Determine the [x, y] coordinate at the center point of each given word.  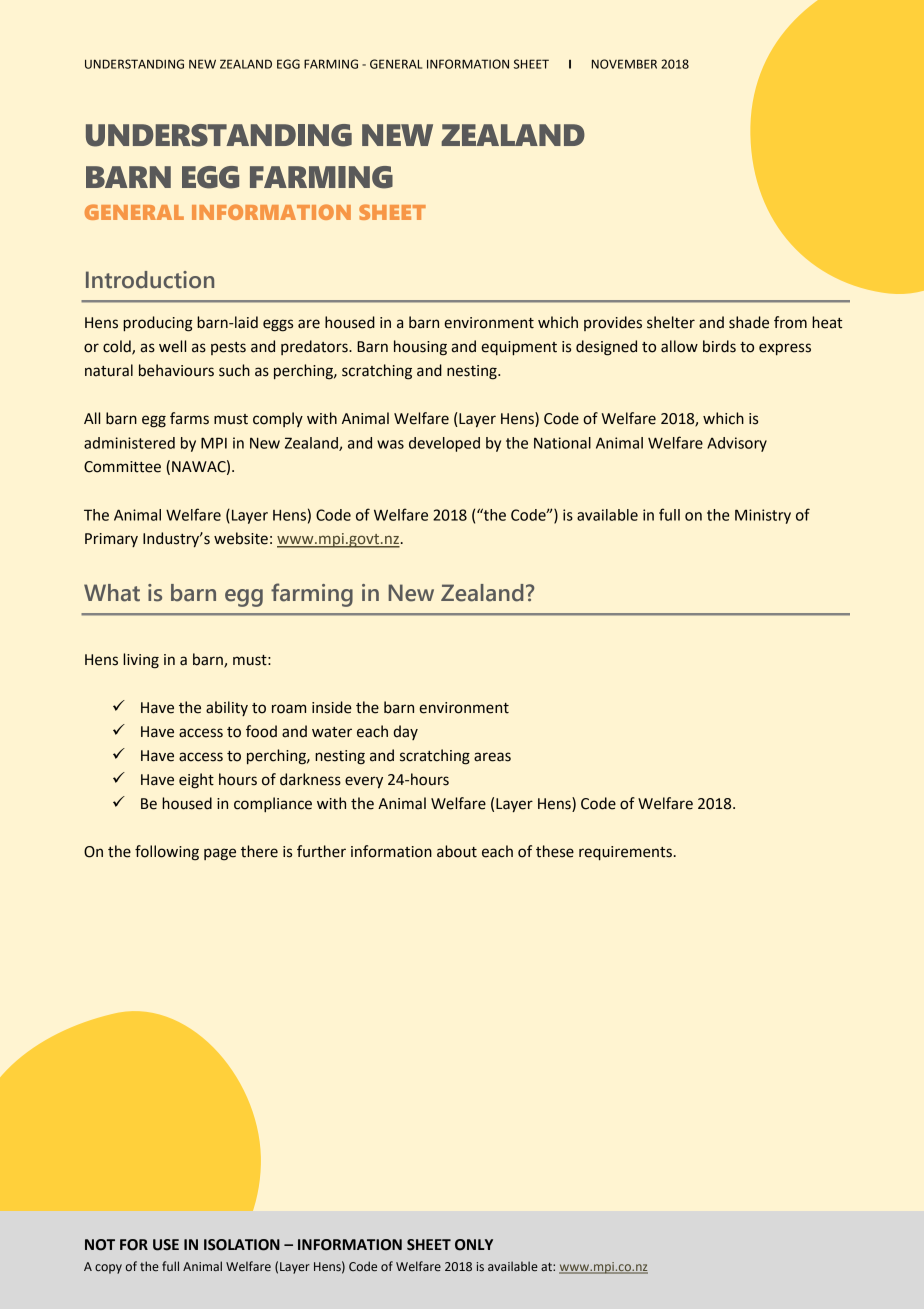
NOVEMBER [624, 64]
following [167, 853]
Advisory [737, 444]
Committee [122, 467]
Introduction [150, 280]
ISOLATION [242, 1245]
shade [749, 322]
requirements [625, 853]
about [457, 851]
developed [444, 444]
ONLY [474, 1245]
